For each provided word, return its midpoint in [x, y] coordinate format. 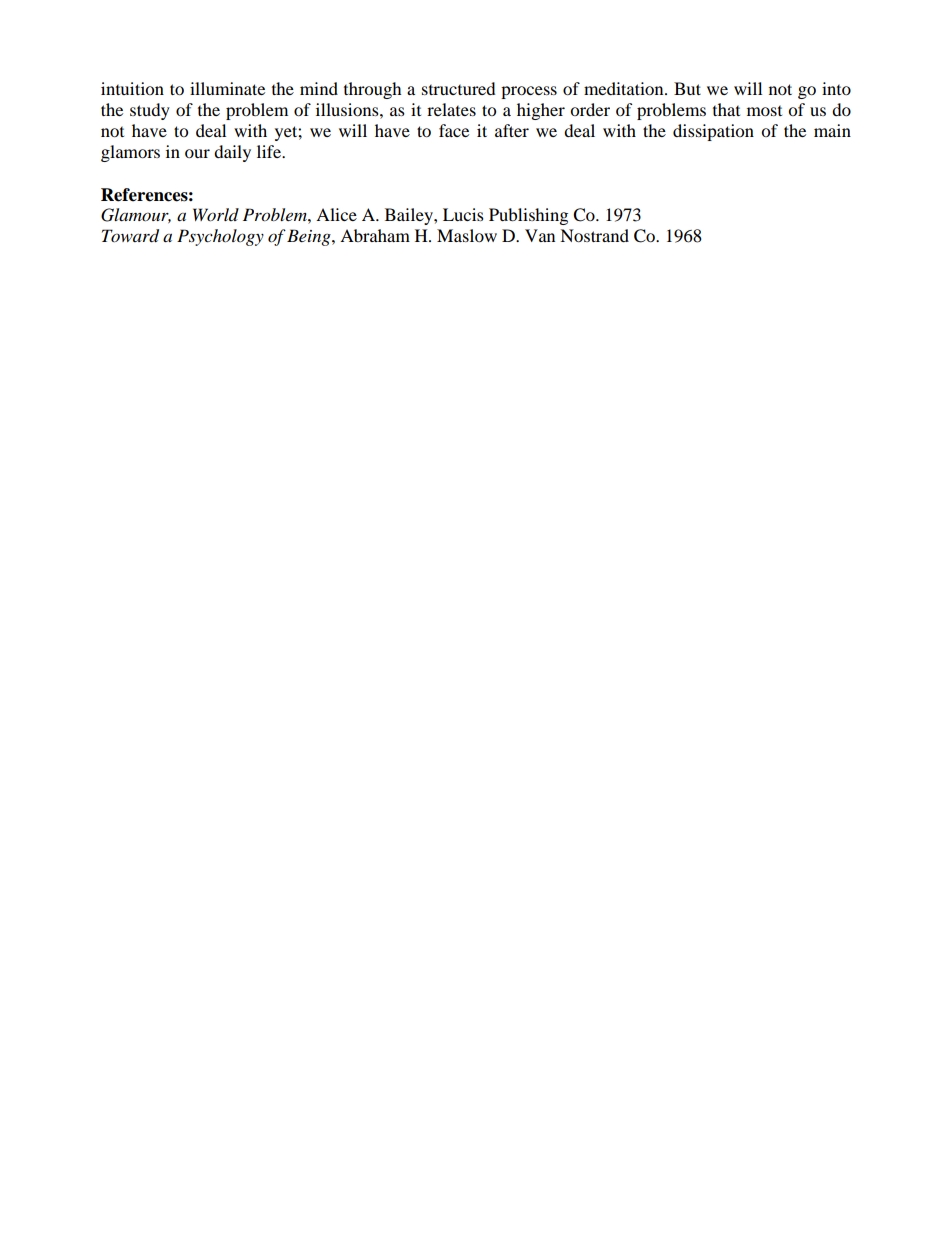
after [512, 130]
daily [232, 153]
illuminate [227, 88]
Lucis [463, 214]
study [150, 111]
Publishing [528, 216]
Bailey [410, 216]
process [529, 92]
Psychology [220, 237]
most [764, 110]
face [454, 130]
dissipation [713, 132]
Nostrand [594, 235]
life [270, 151]
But [687, 88]
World [216, 214]
